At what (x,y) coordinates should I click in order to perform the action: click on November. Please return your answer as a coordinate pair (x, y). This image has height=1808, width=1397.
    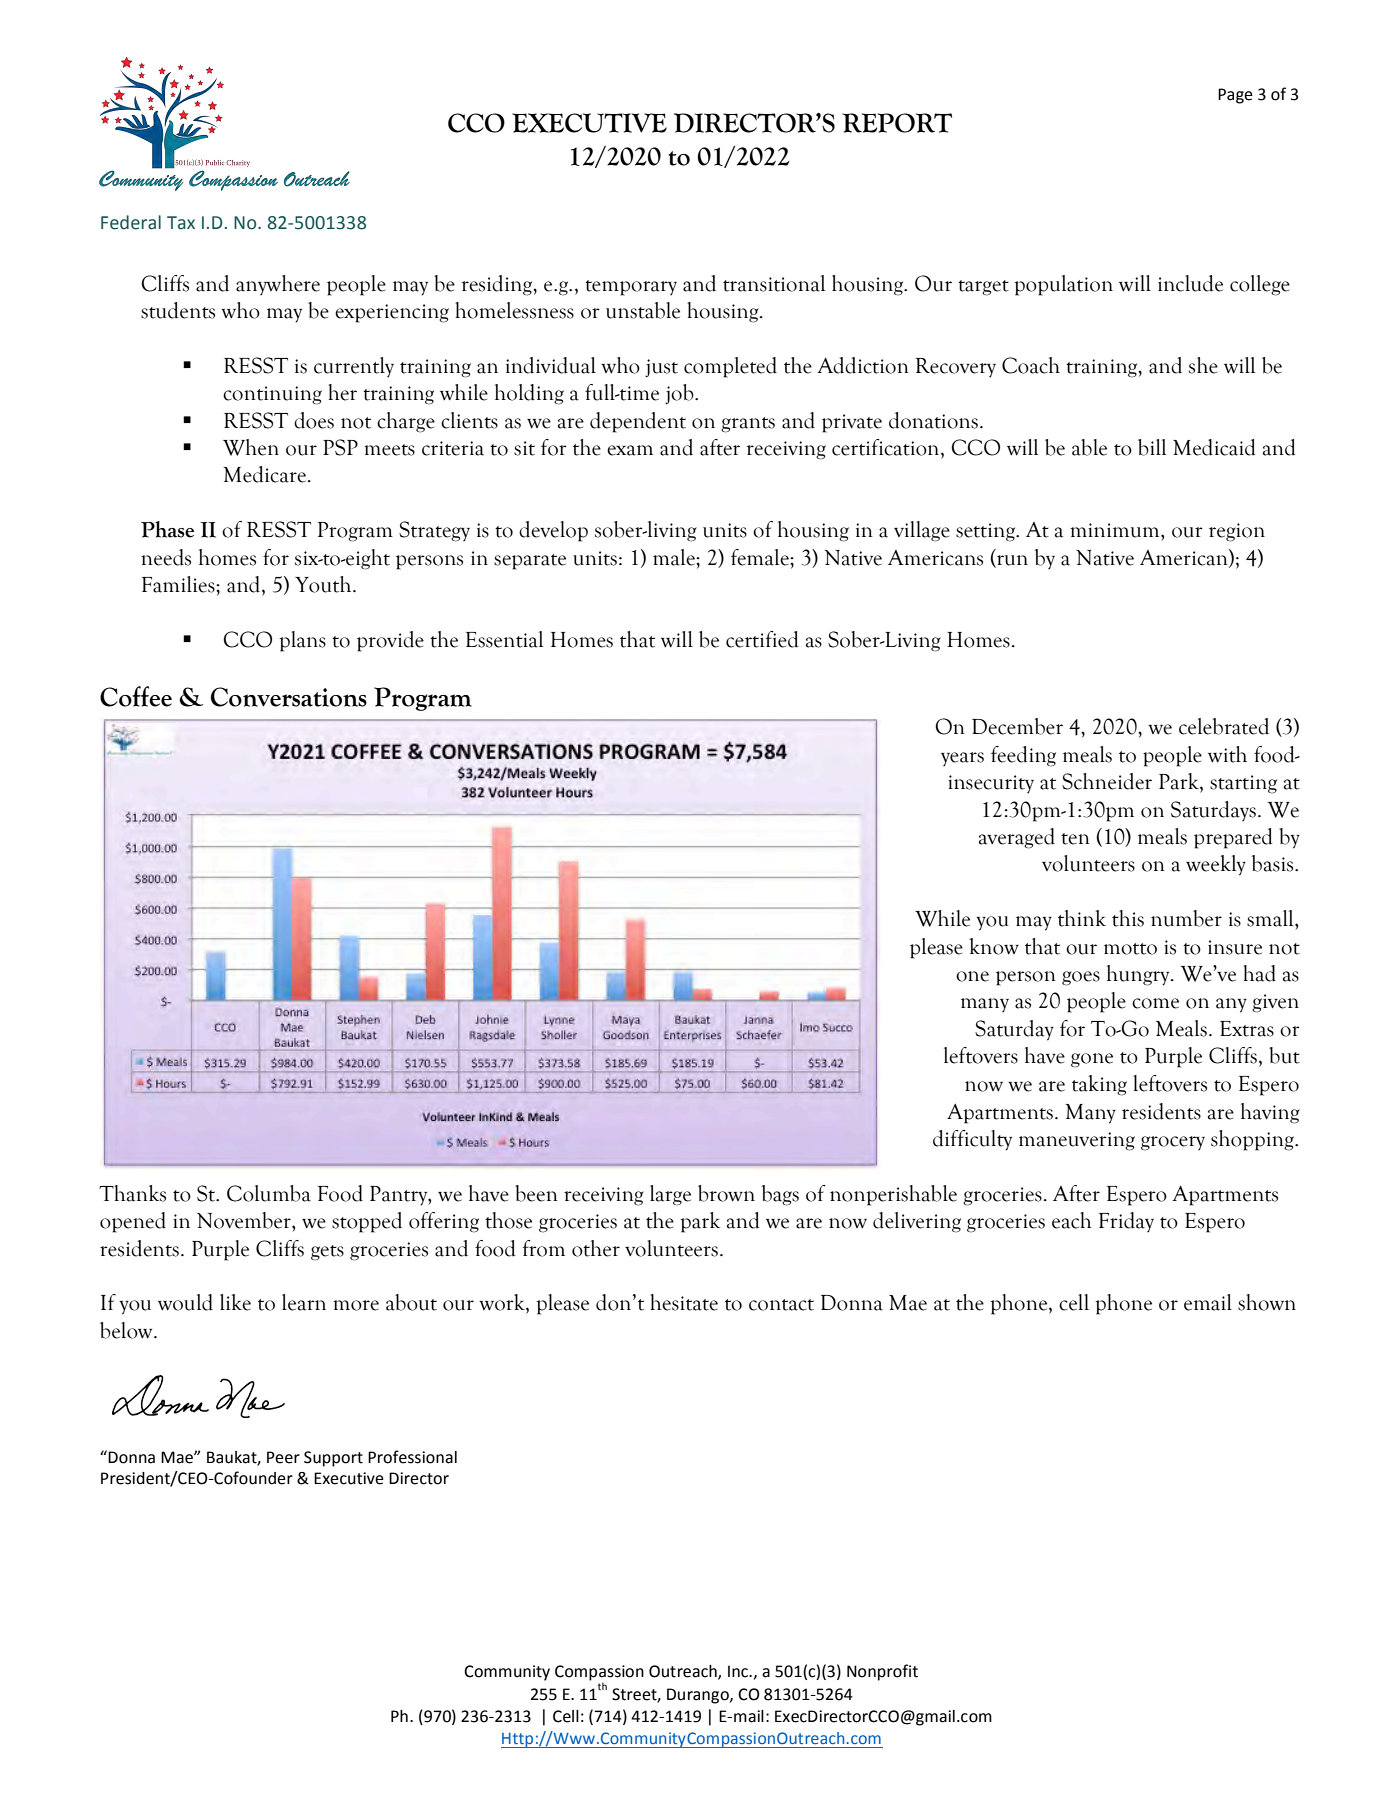
    Looking at the image, I should click on (245, 1220).
